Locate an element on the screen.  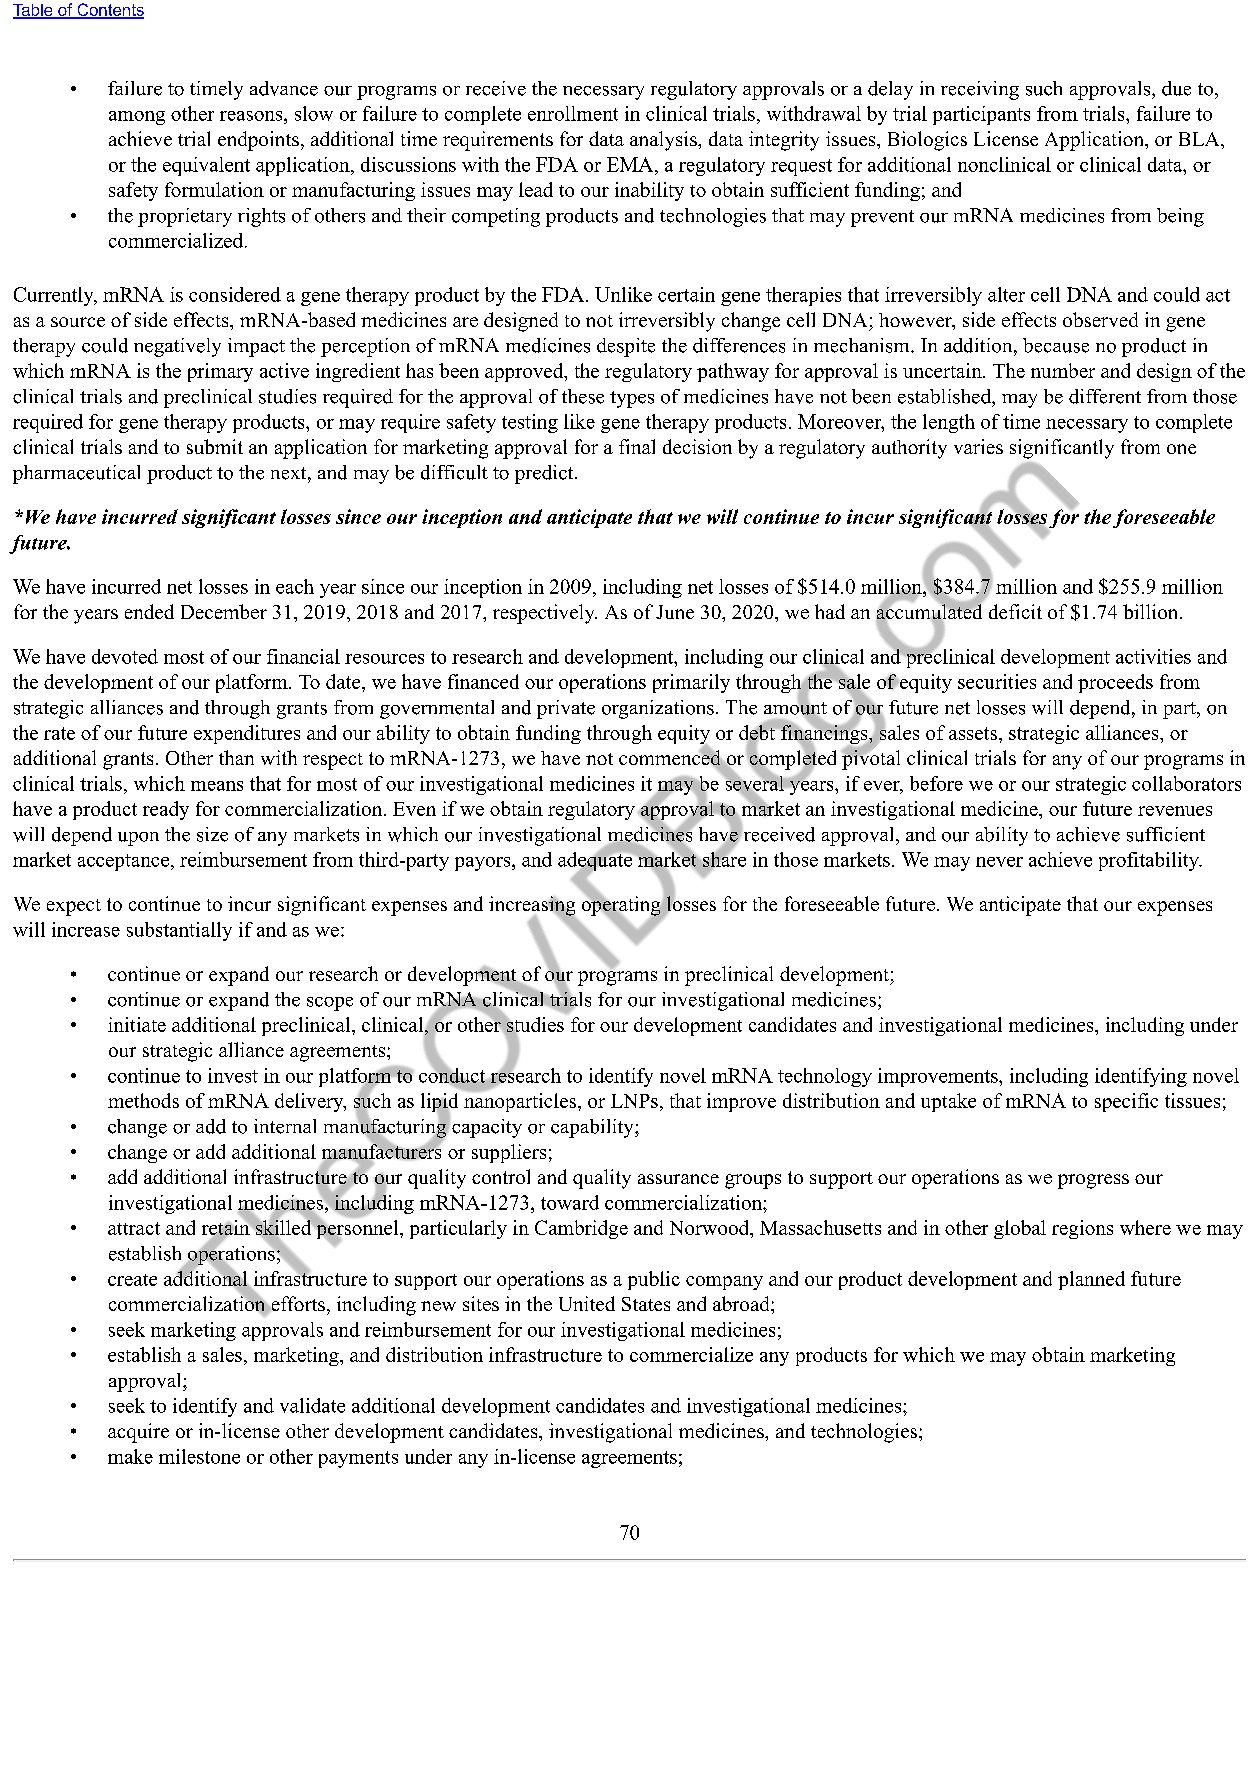
Contents is located at coordinates (109, 11).
